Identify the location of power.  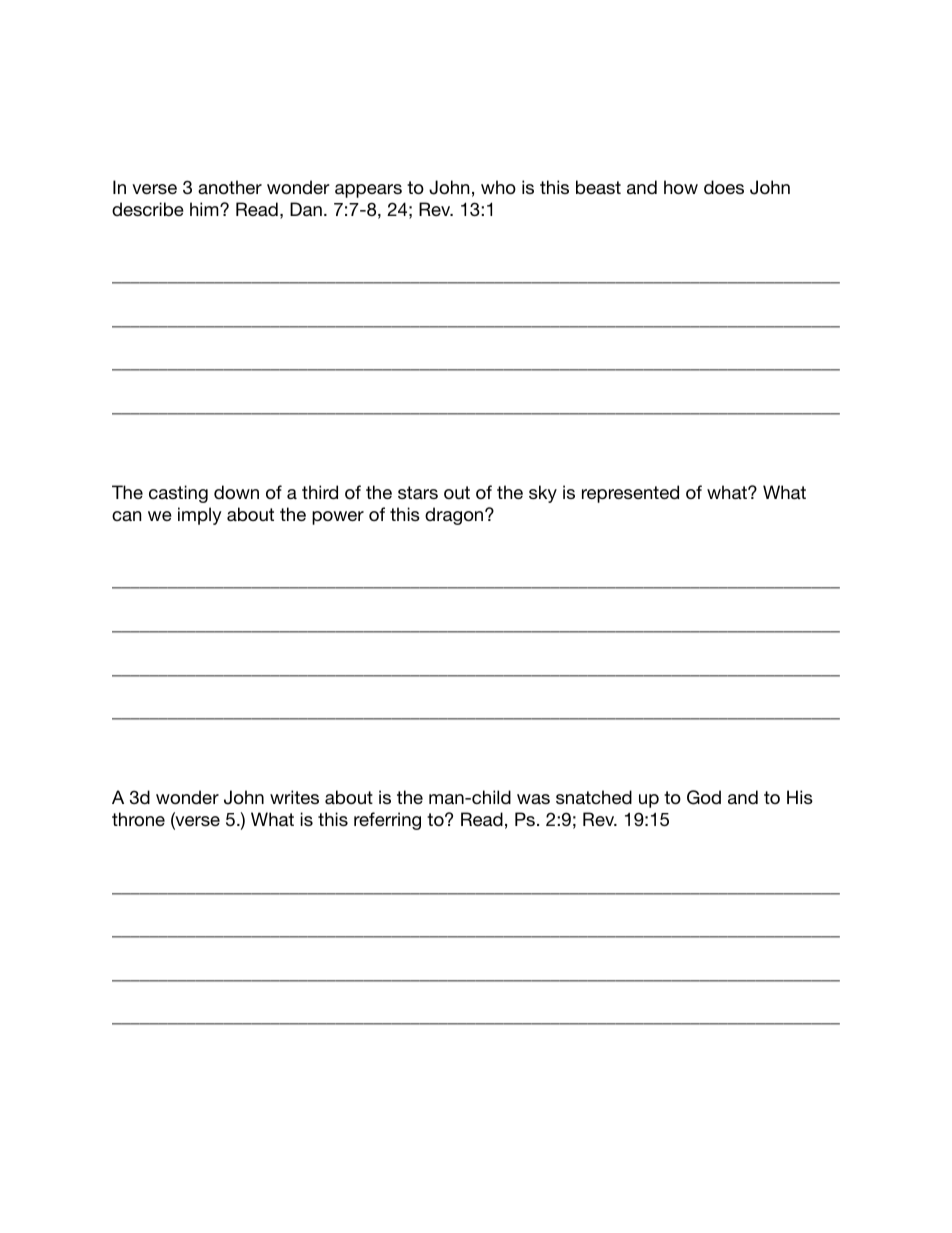
(338, 518).
